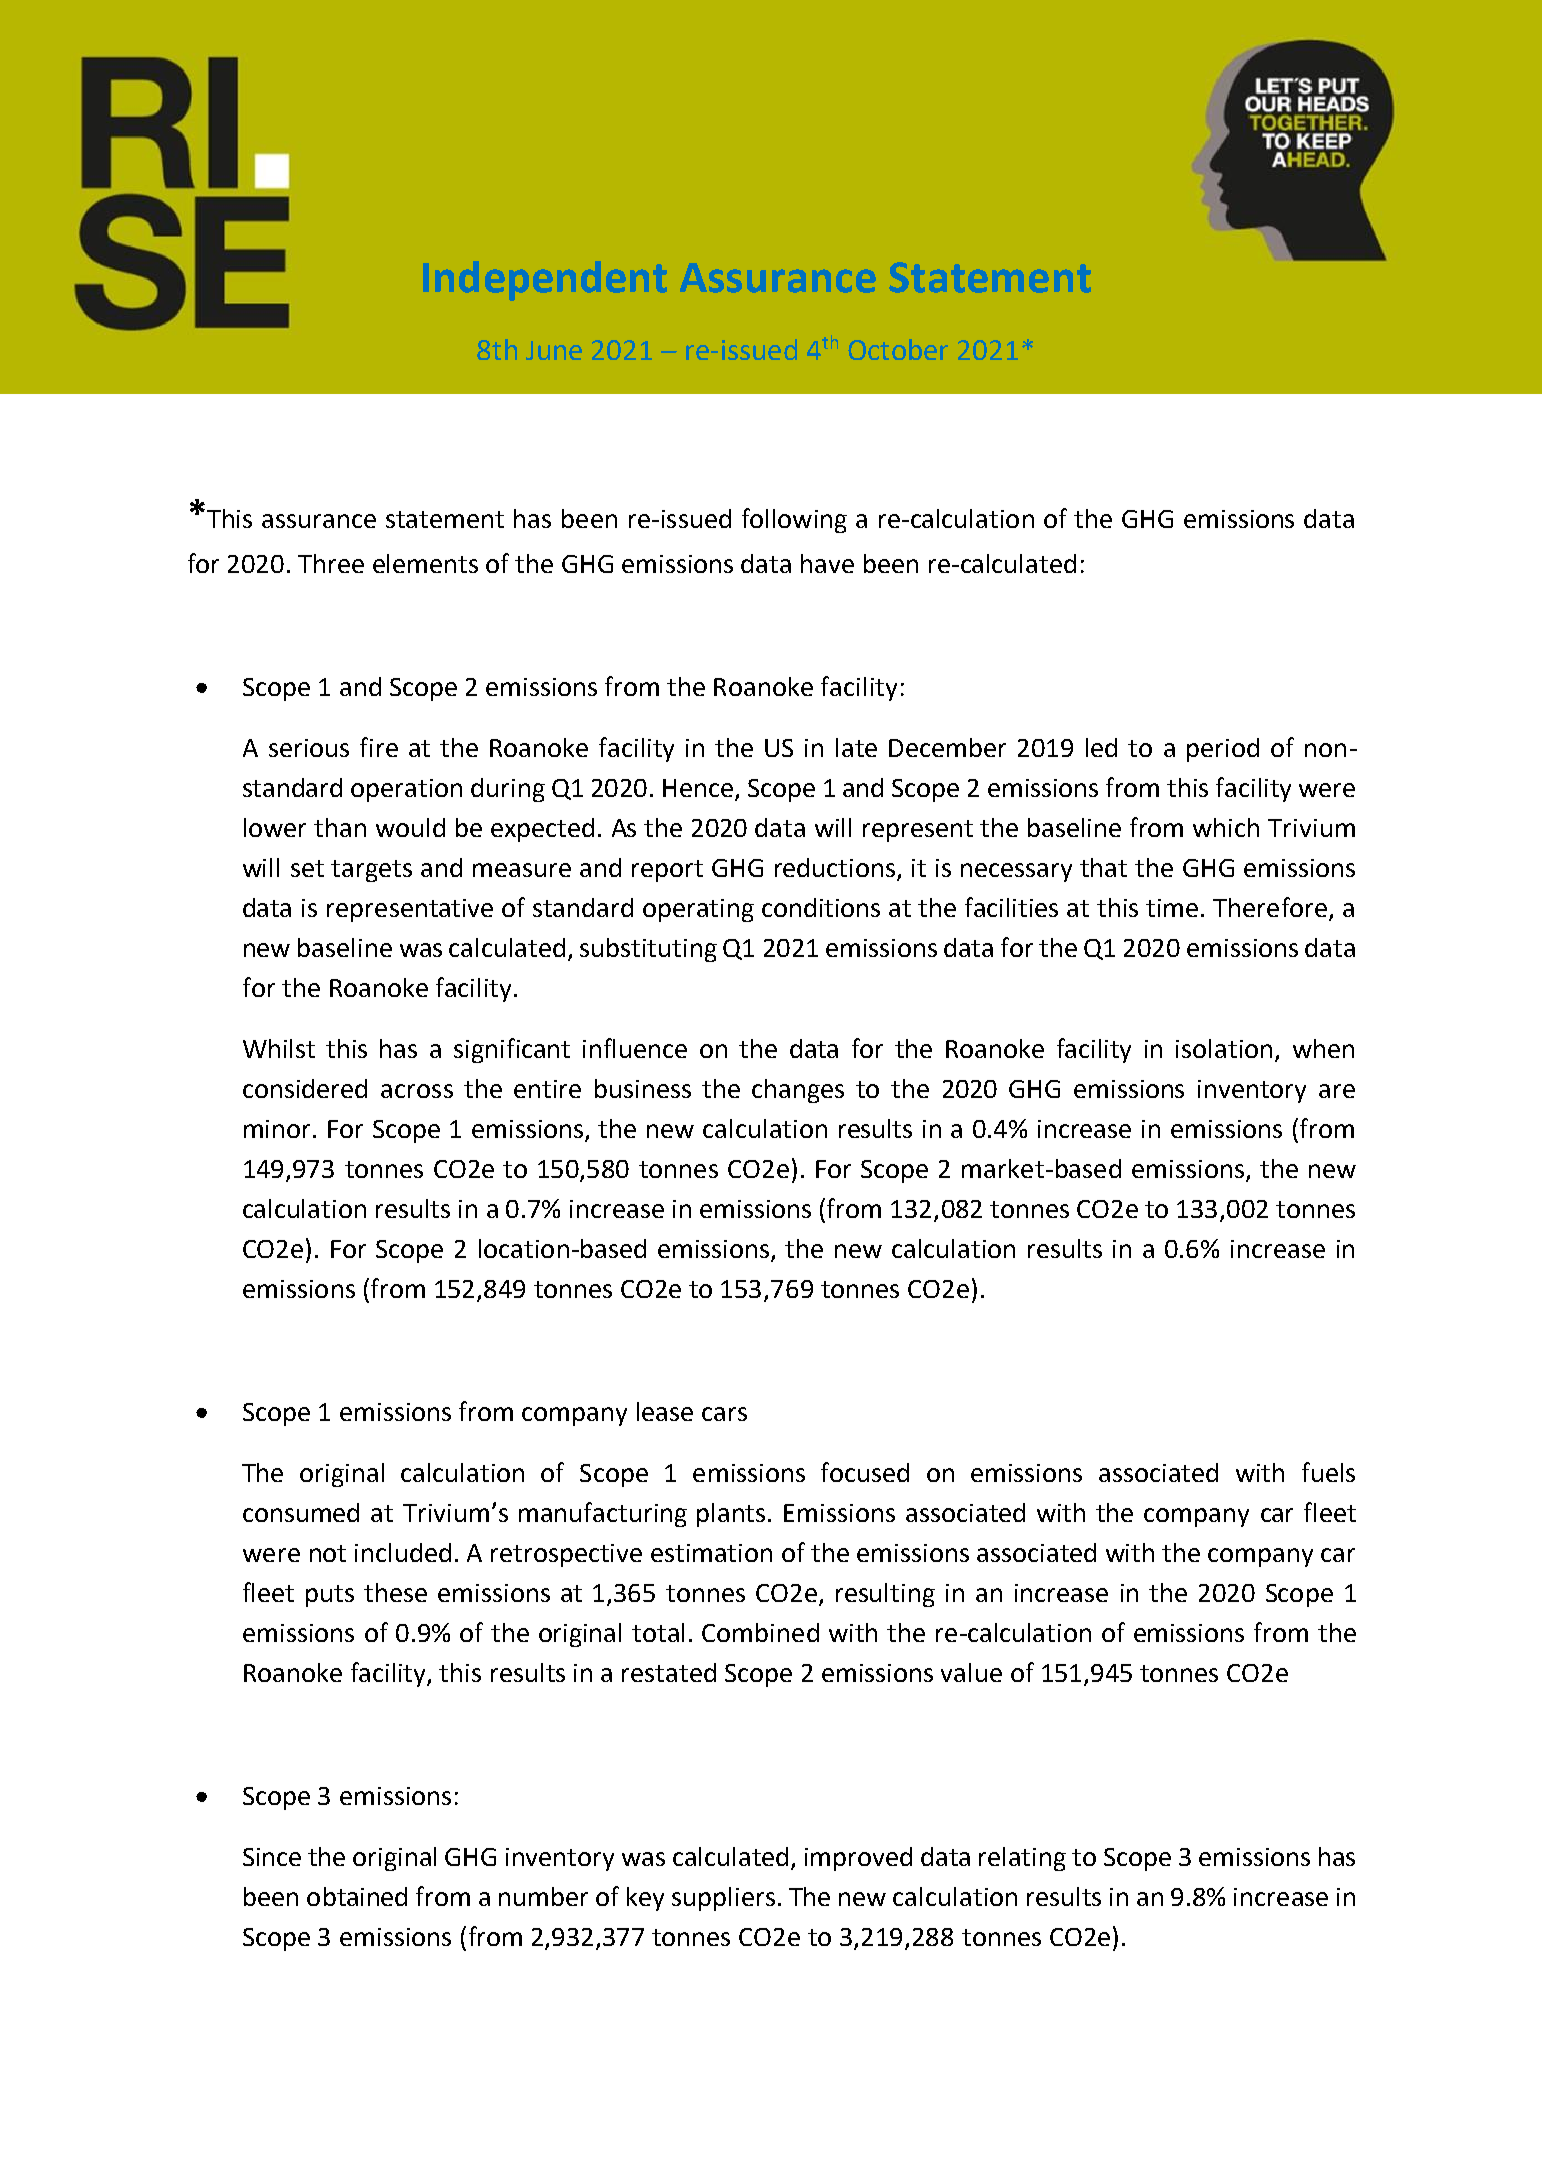  Describe the element at coordinates (357, 1896) in the page. I see `obtained` at that location.
